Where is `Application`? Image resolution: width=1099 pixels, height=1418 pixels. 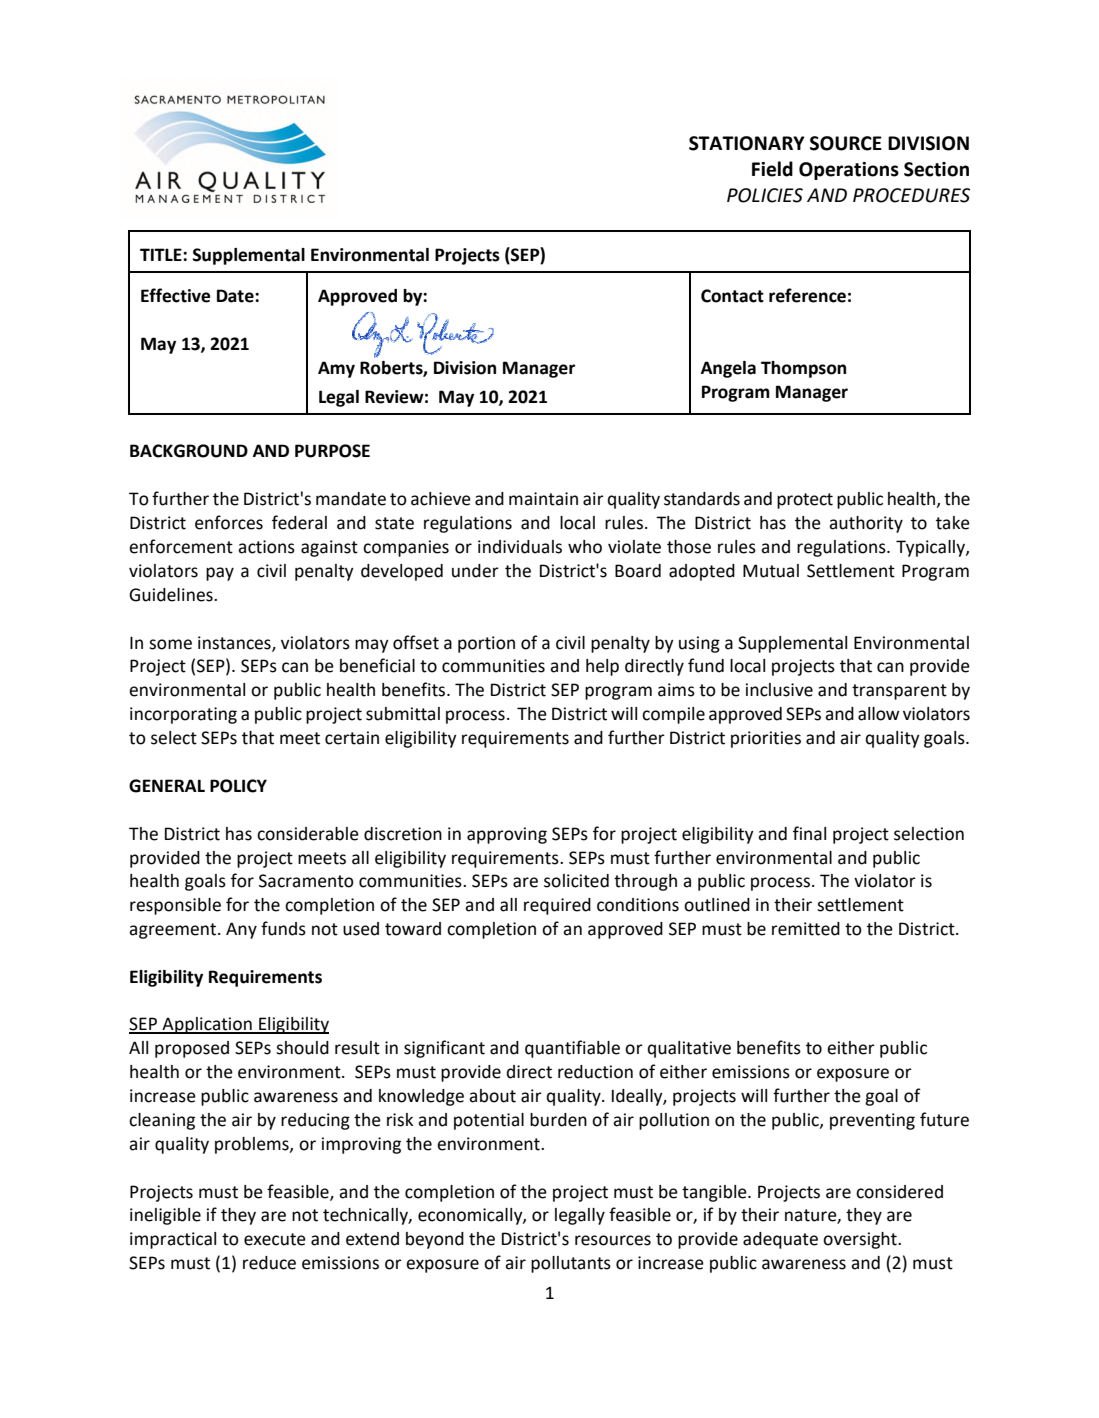
Application is located at coordinates (207, 1025).
